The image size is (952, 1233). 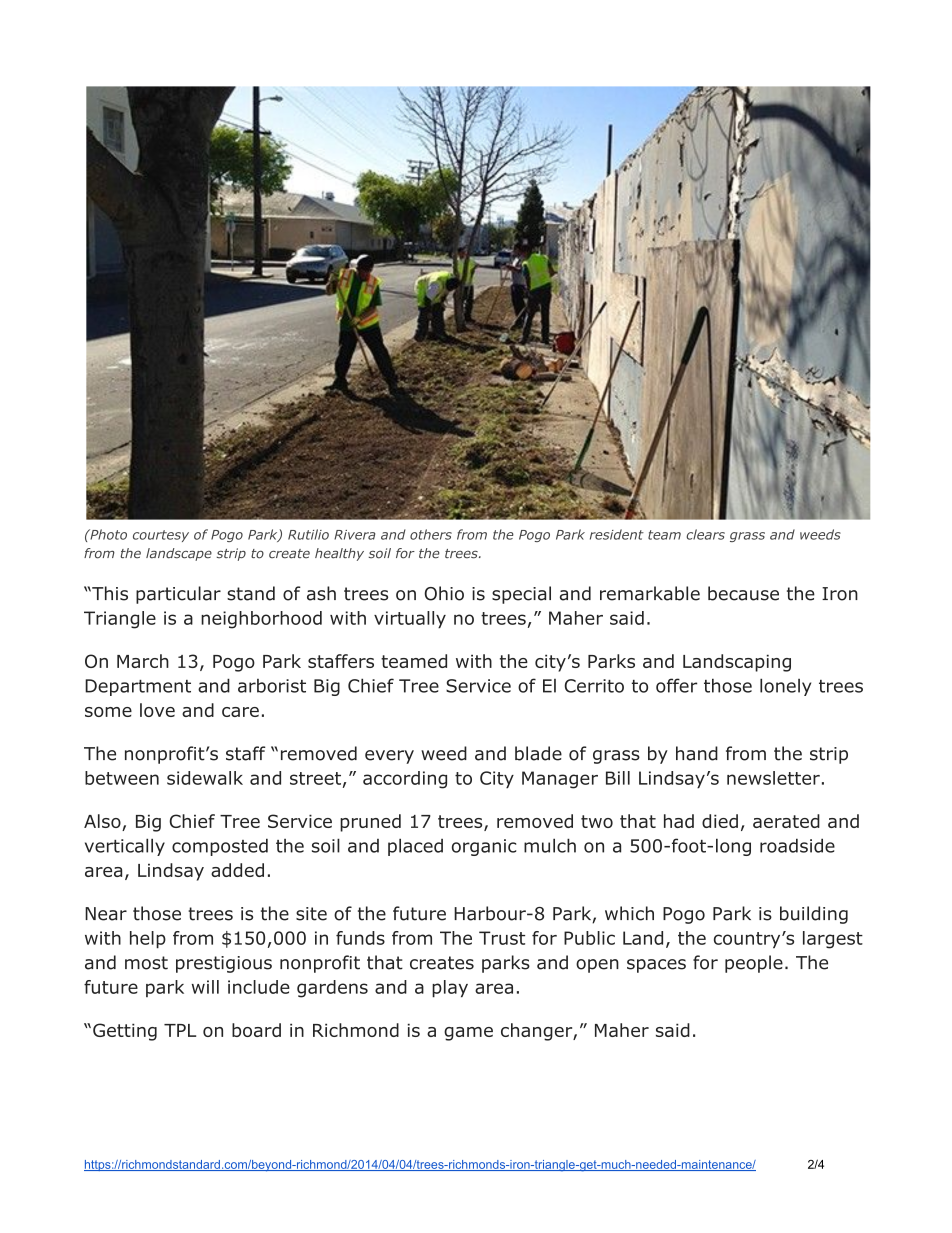 I want to click on courtesy, so click(x=161, y=536).
